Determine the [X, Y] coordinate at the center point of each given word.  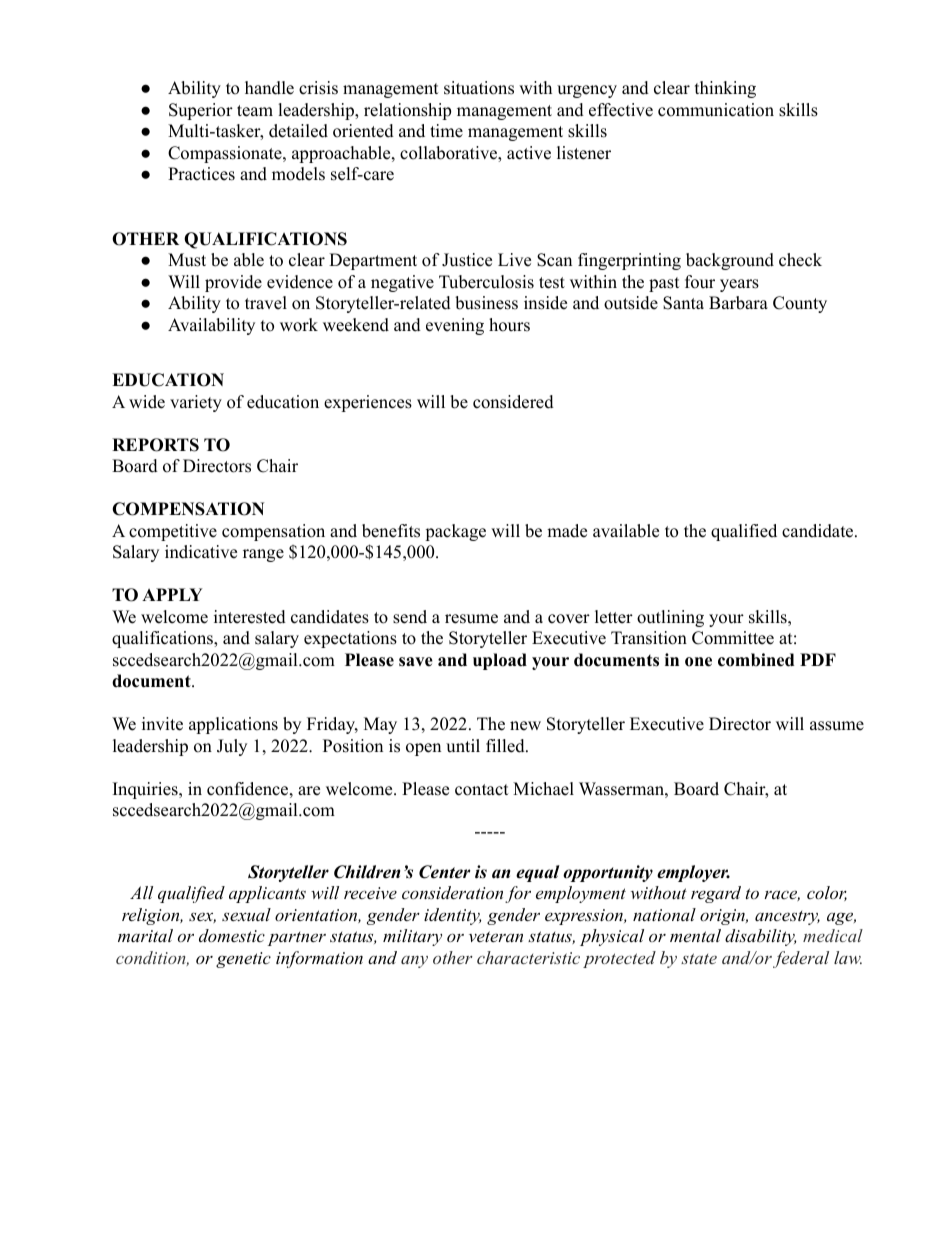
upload [500, 661]
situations [479, 88]
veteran [496, 936]
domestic [232, 935]
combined [756, 660]
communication [716, 110]
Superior [201, 111]
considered [513, 402]
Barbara [738, 303]
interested [250, 617]
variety [196, 403]
